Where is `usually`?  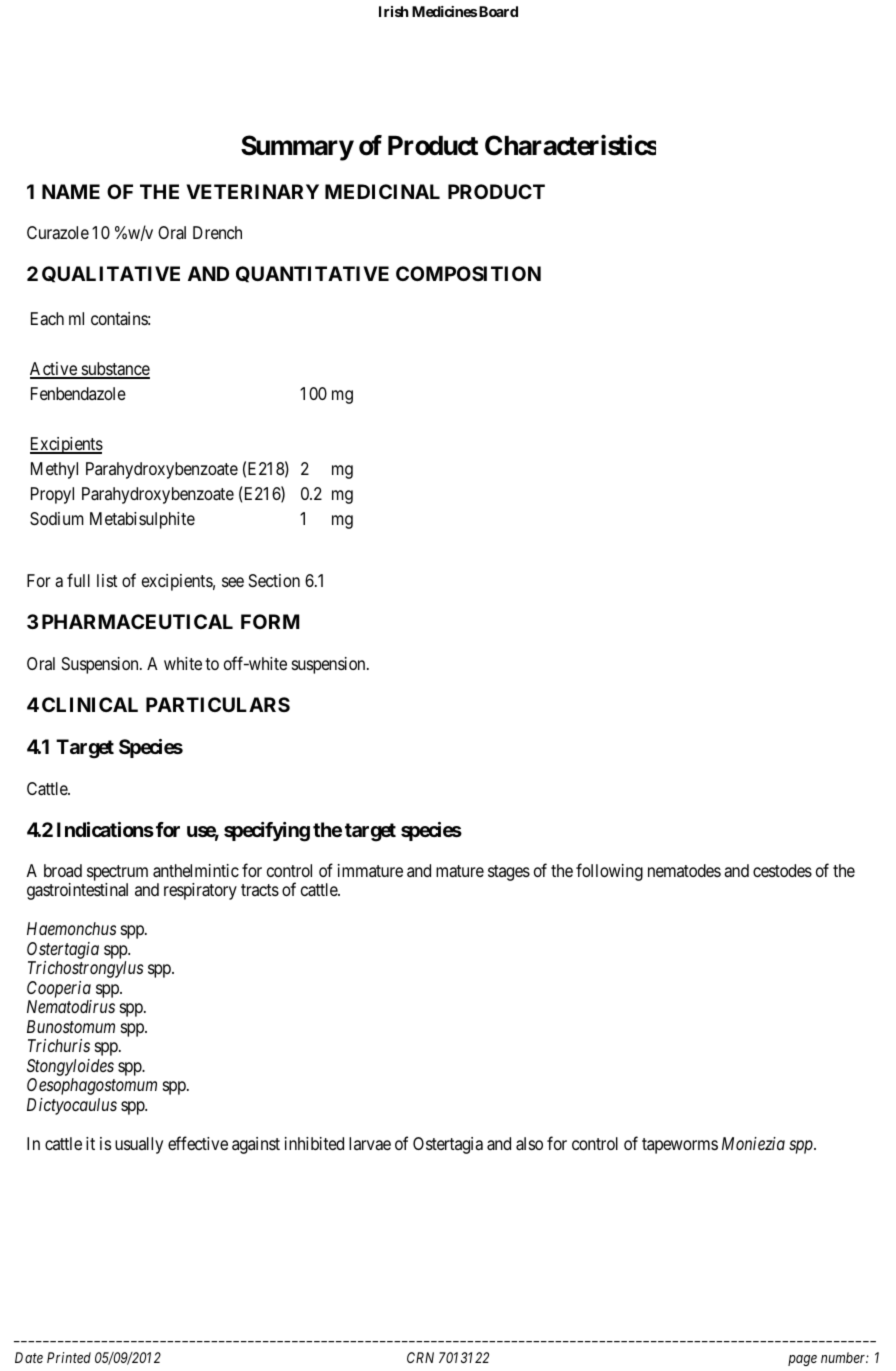
usually is located at coordinates (139, 1145).
